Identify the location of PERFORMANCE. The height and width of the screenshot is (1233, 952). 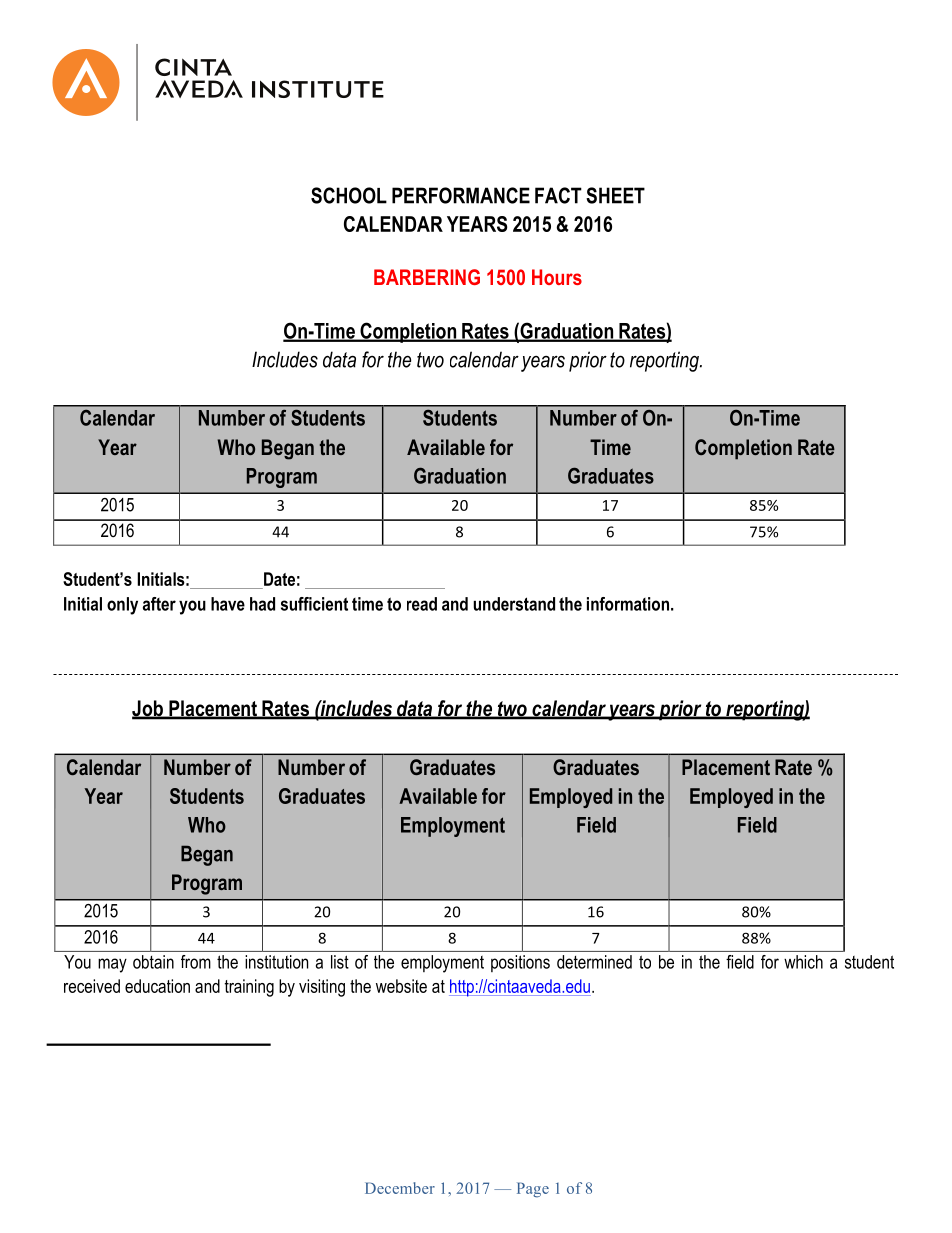
(461, 195).
